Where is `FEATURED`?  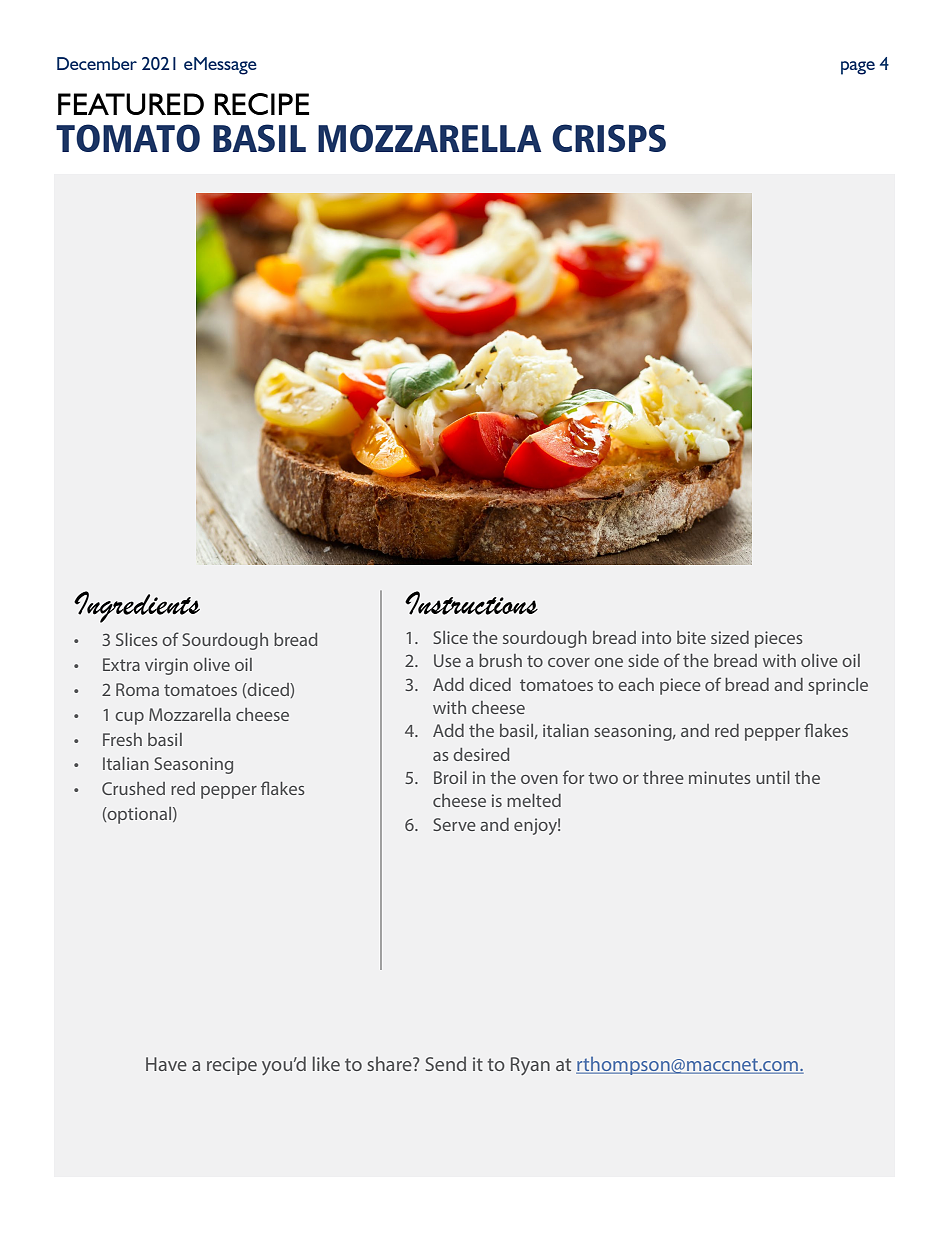 FEATURED is located at coordinates (131, 104).
